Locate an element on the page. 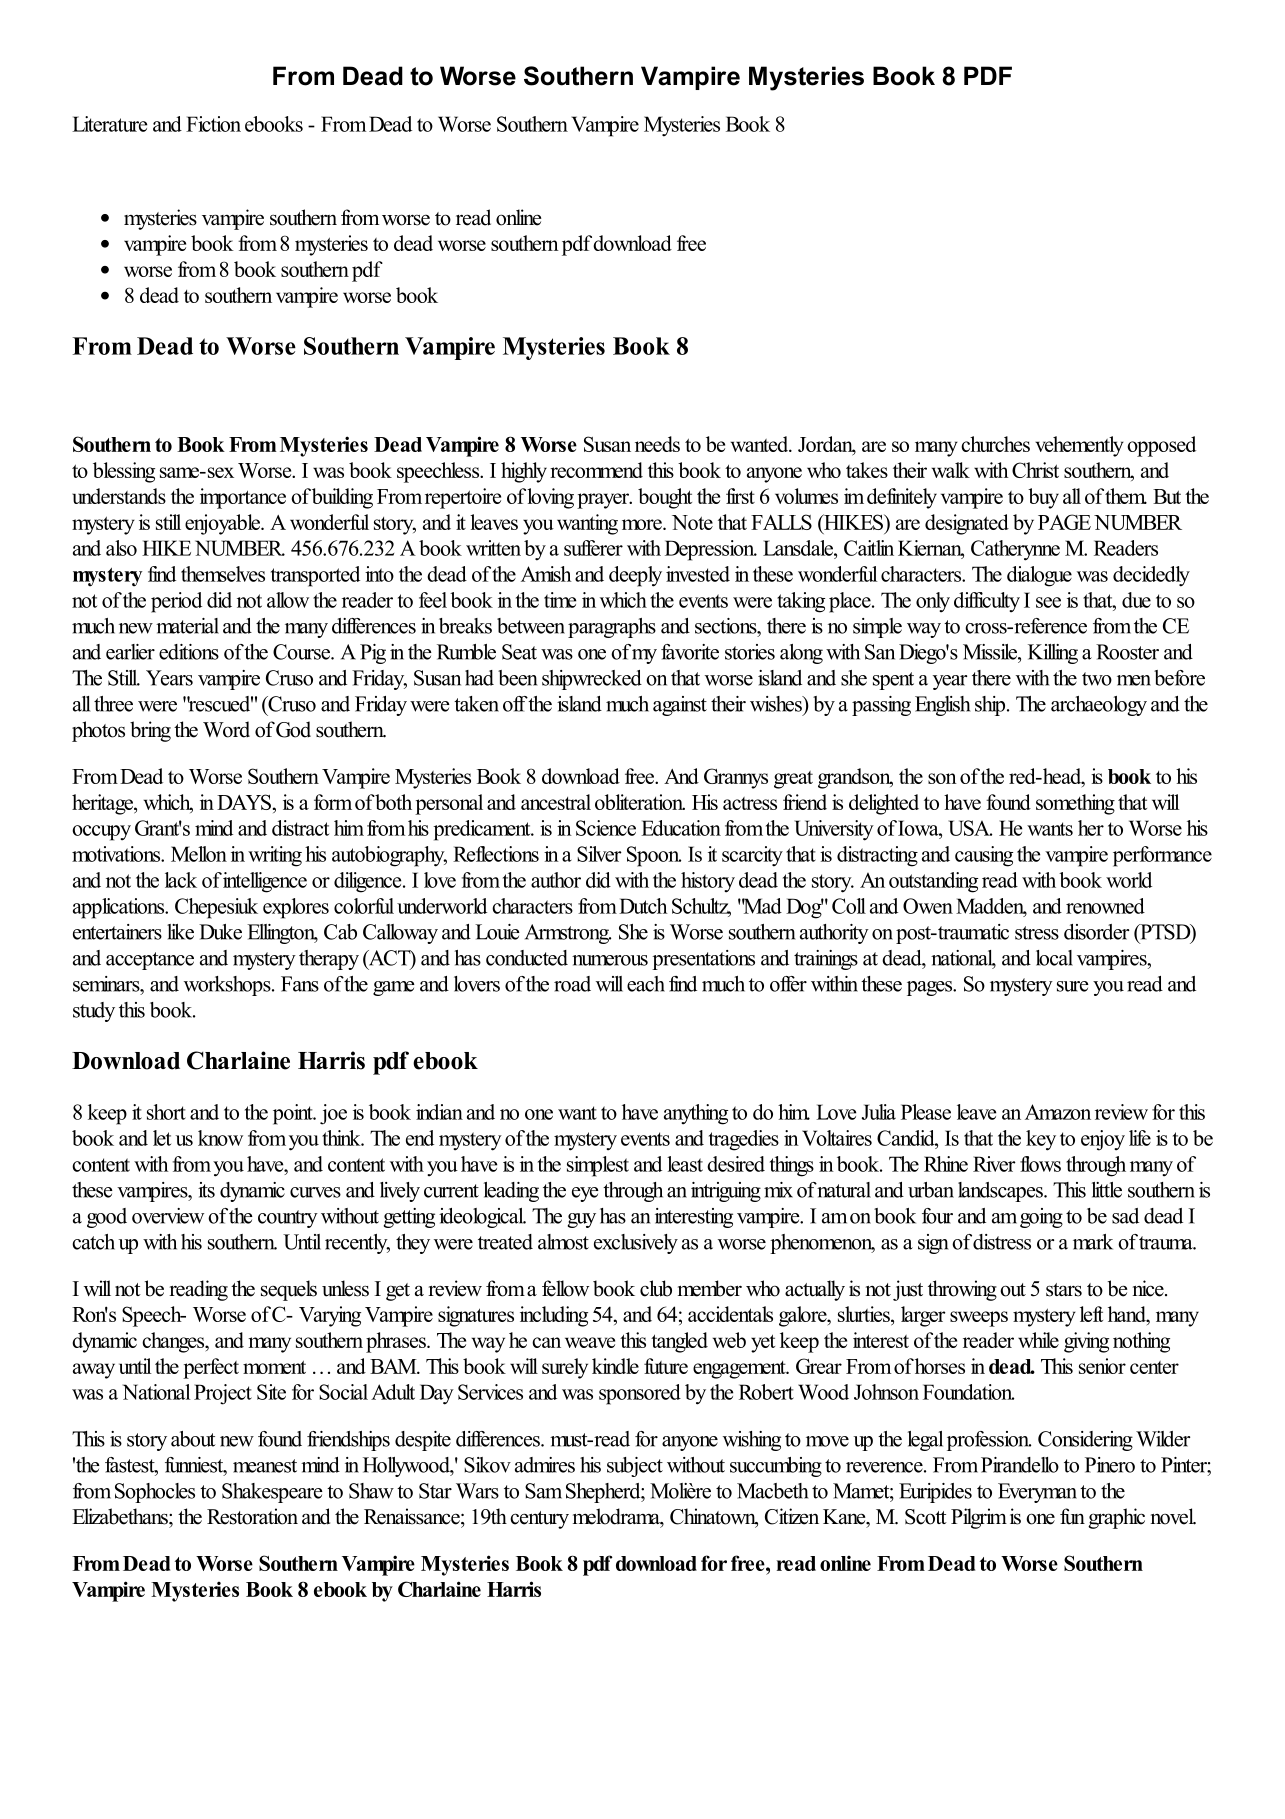 This page has height=1819, width=1285. churches is located at coordinates (995, 444).
